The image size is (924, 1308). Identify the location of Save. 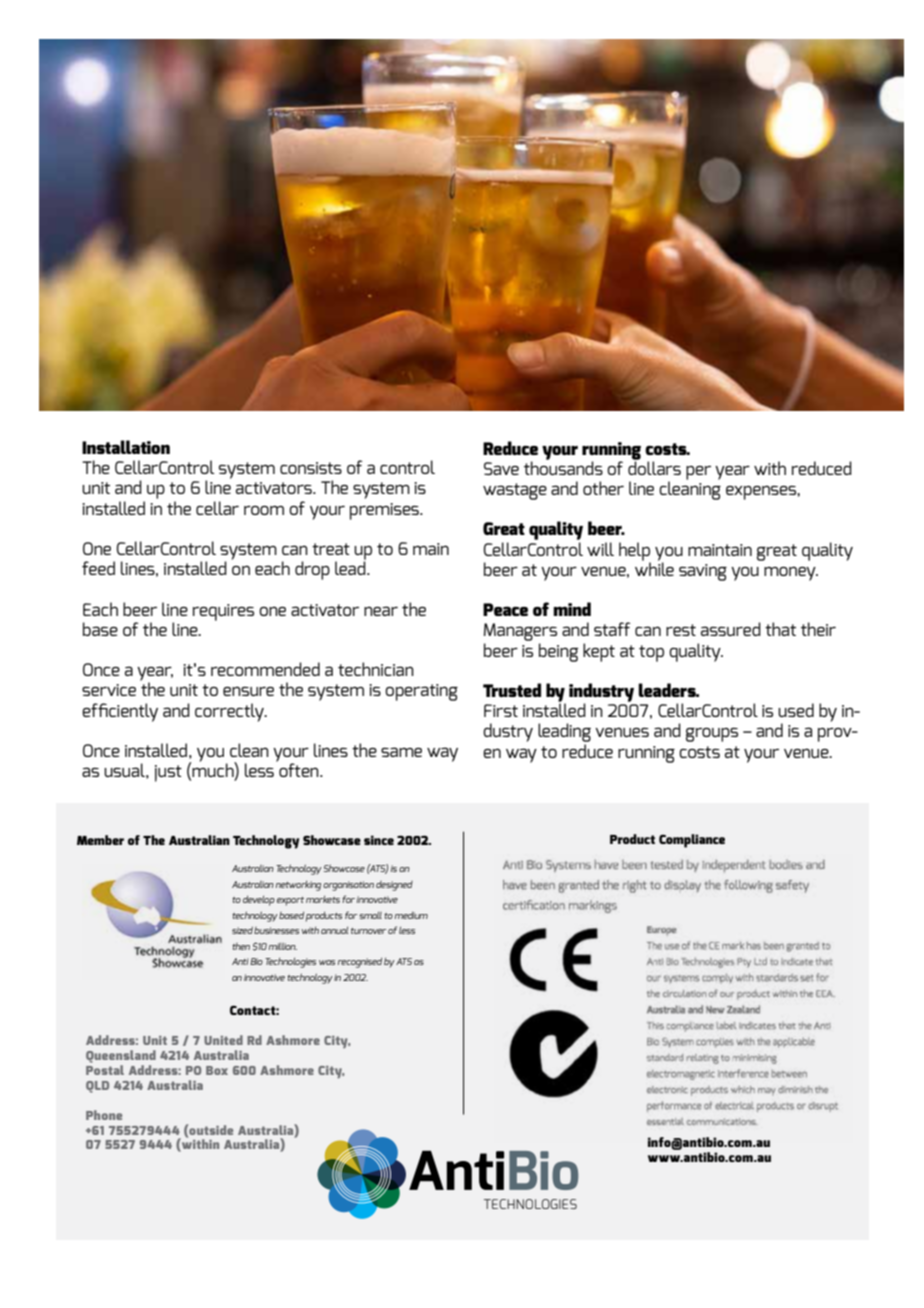
(501, 468).
